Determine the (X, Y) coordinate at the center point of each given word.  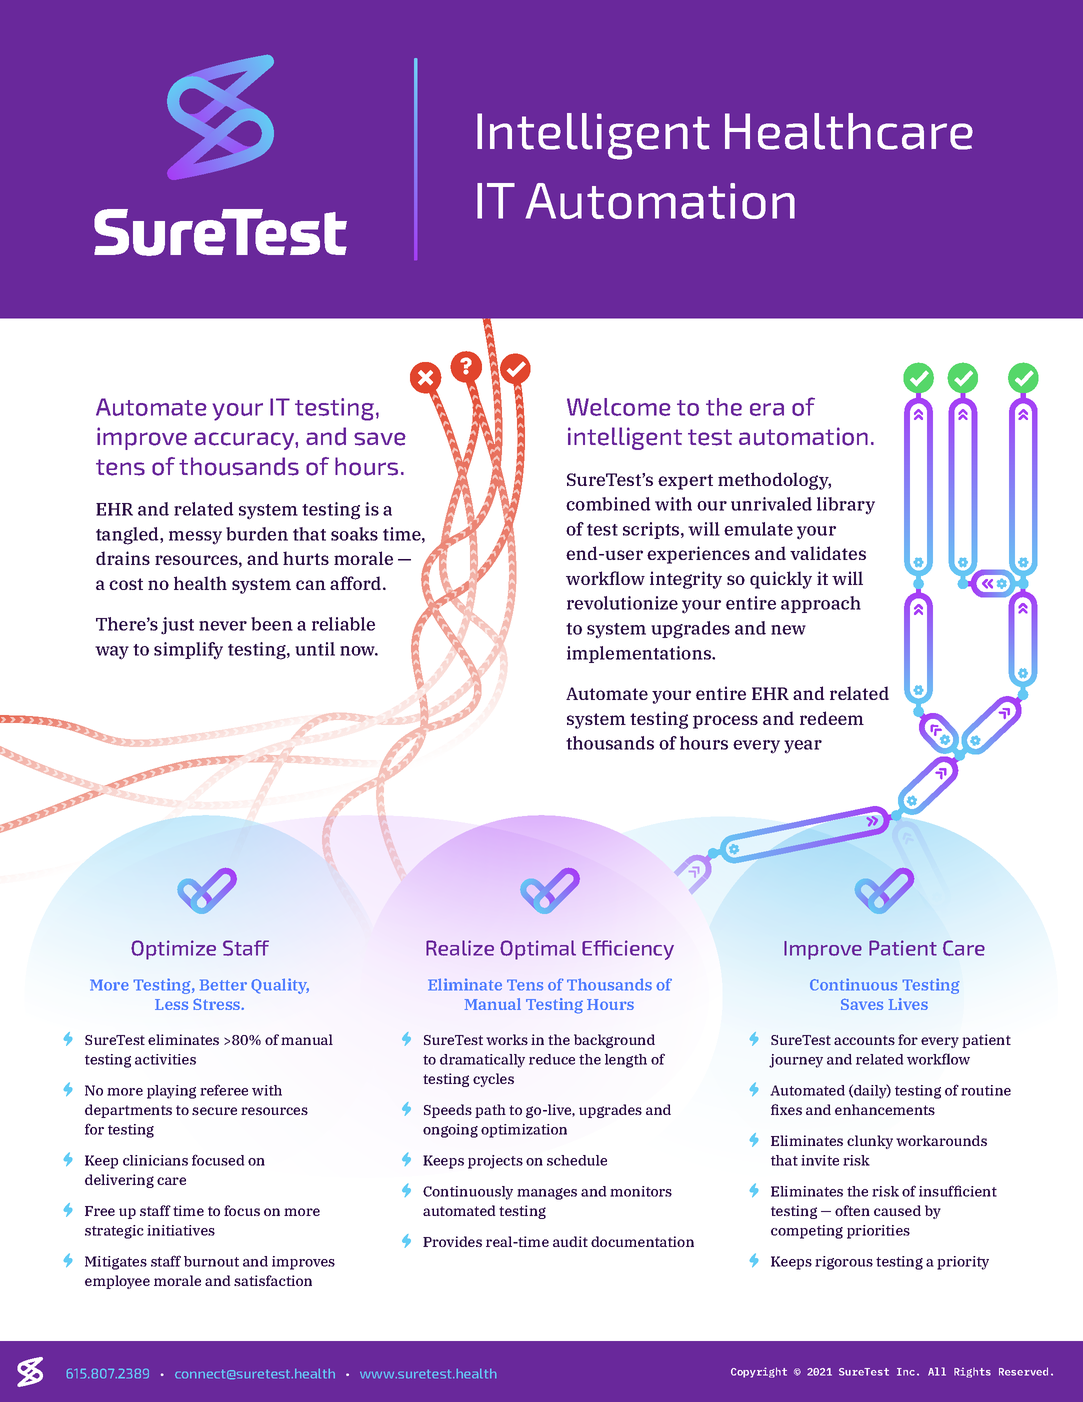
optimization (524, 1131)
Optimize (173, 950)
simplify (188, 651)
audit (570, 1241)
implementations (640, 654)
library (846, 506)
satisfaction (273, 1280)
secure (214, 1111)
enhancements (885, 1109)
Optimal (538, 950)
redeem (832, 718)
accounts (864, 1040)
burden (257, 534)
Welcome (619, 407)
